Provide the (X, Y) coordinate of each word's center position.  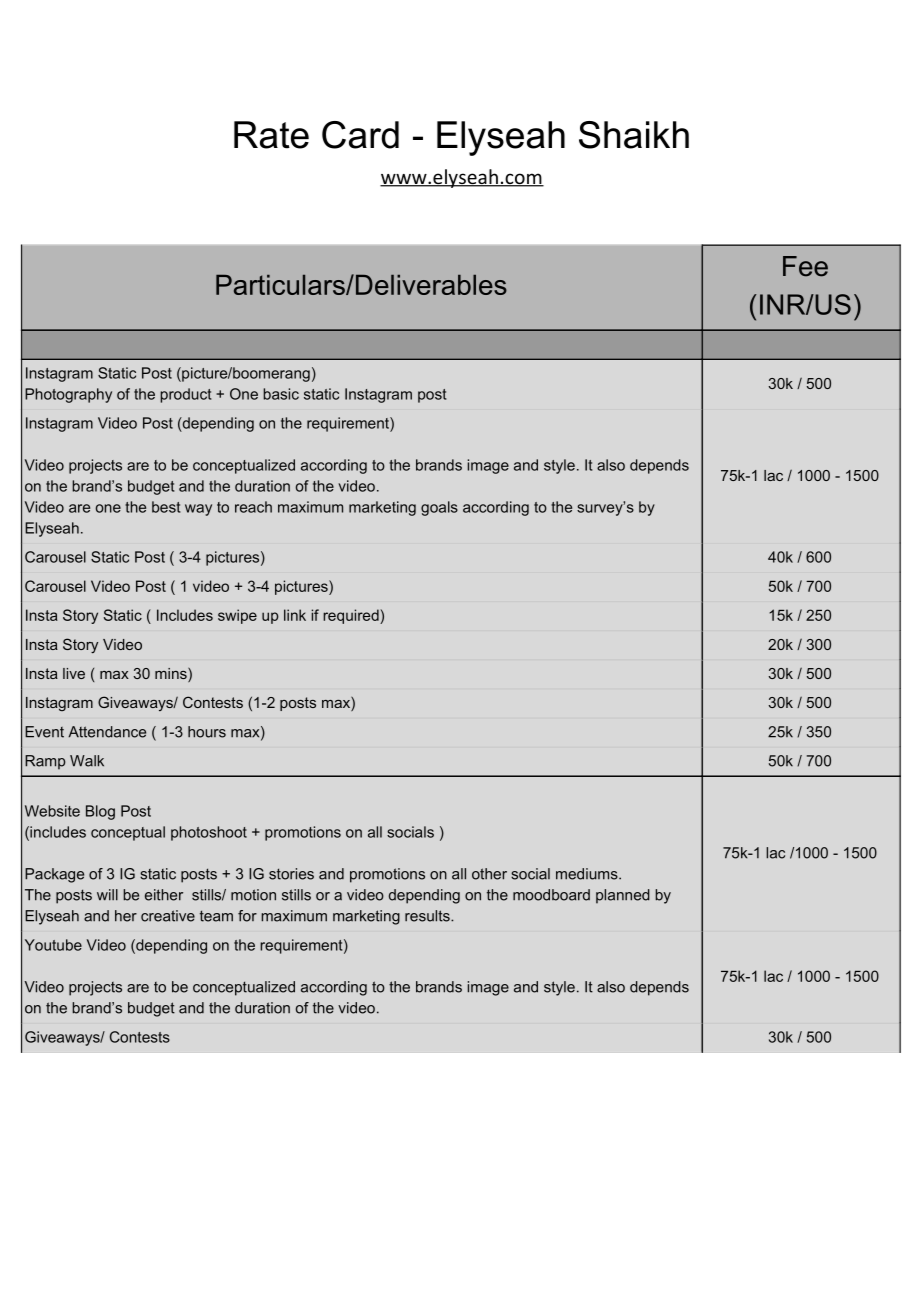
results (428, 916)
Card (360, 135)
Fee (805, 266)
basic (281, 394)
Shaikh (634, 135)
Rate (271, 135)
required (352, 616)
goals (439, 508)
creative (168, 916)
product (185, 395)
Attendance (107, 732)
